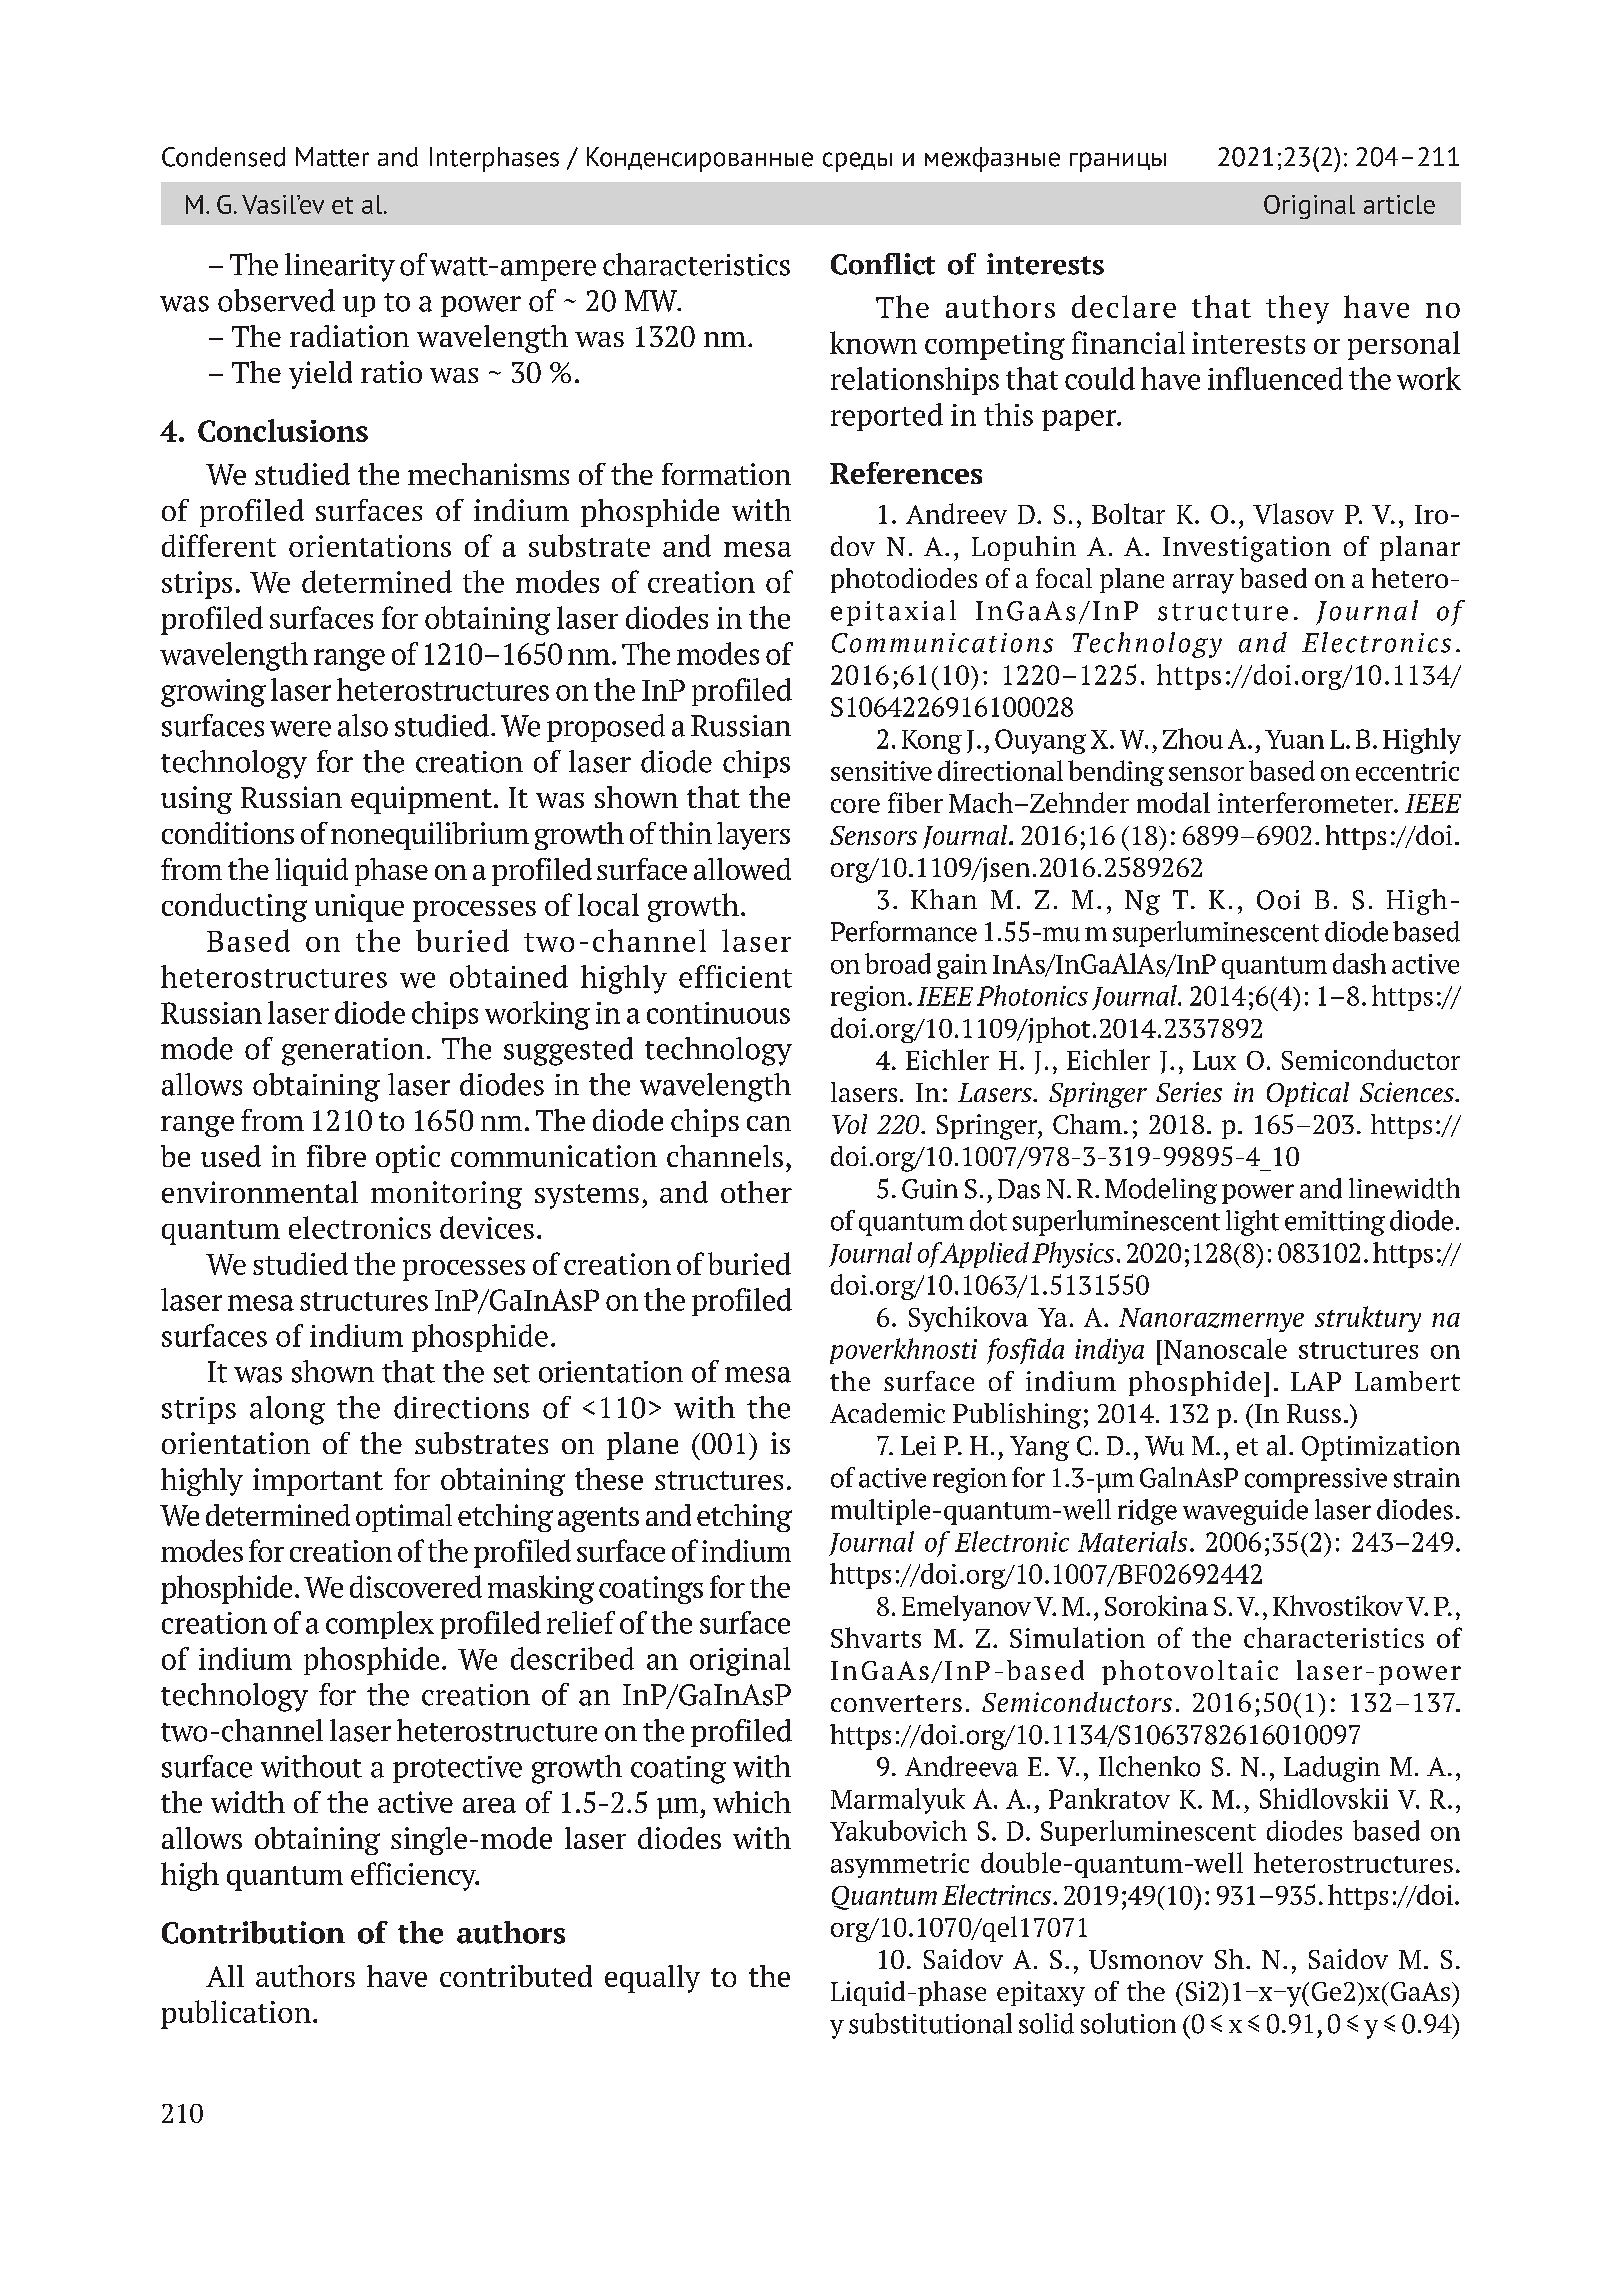 Image resolution: width=1606 pixels, height=2272 pixels. What do you see at coordinates (1294, 739) in the document?
I see `Yuan` at bounding box center [1294, 739].
